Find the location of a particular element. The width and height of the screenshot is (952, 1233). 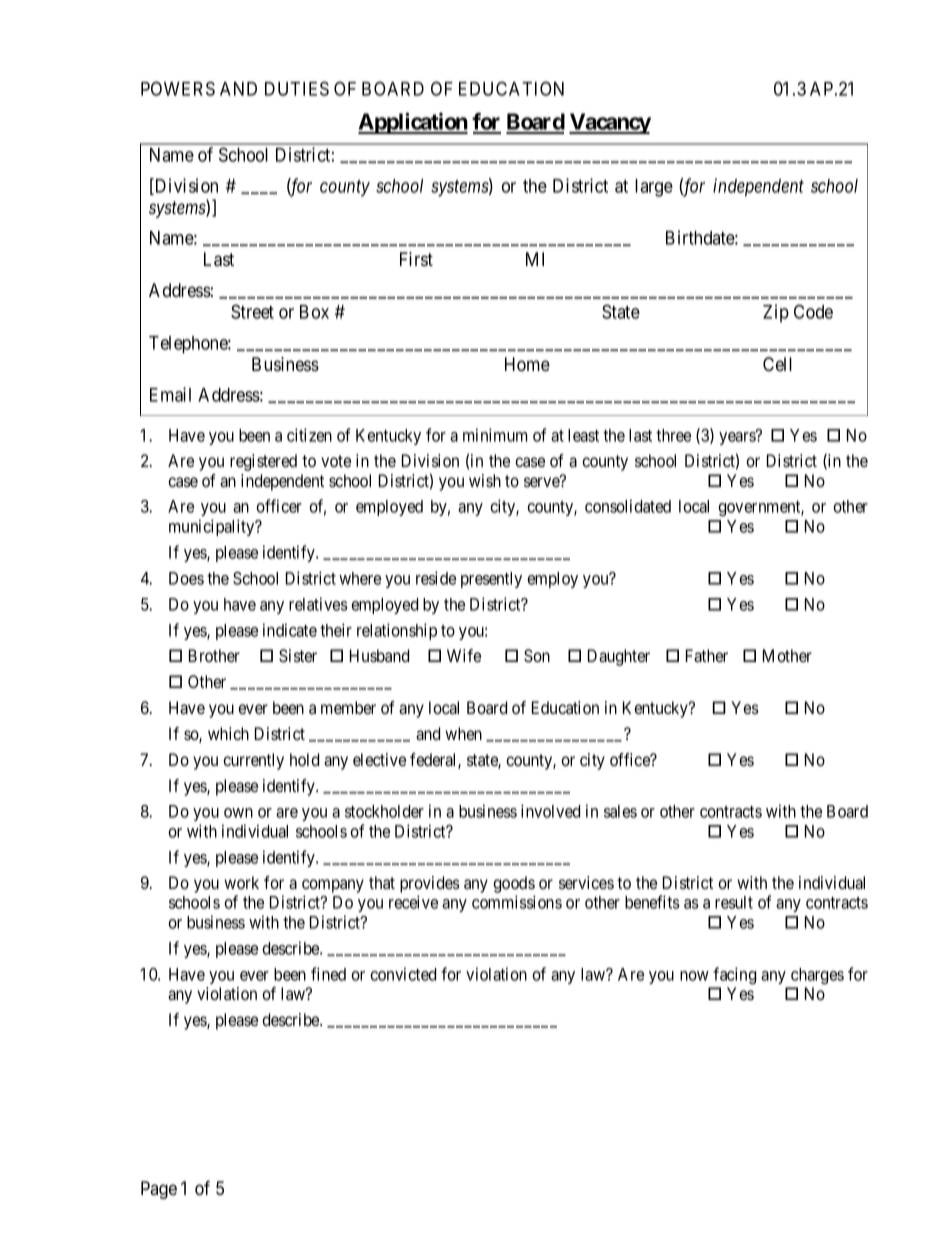

registered is located at coordinates (263, 462).
